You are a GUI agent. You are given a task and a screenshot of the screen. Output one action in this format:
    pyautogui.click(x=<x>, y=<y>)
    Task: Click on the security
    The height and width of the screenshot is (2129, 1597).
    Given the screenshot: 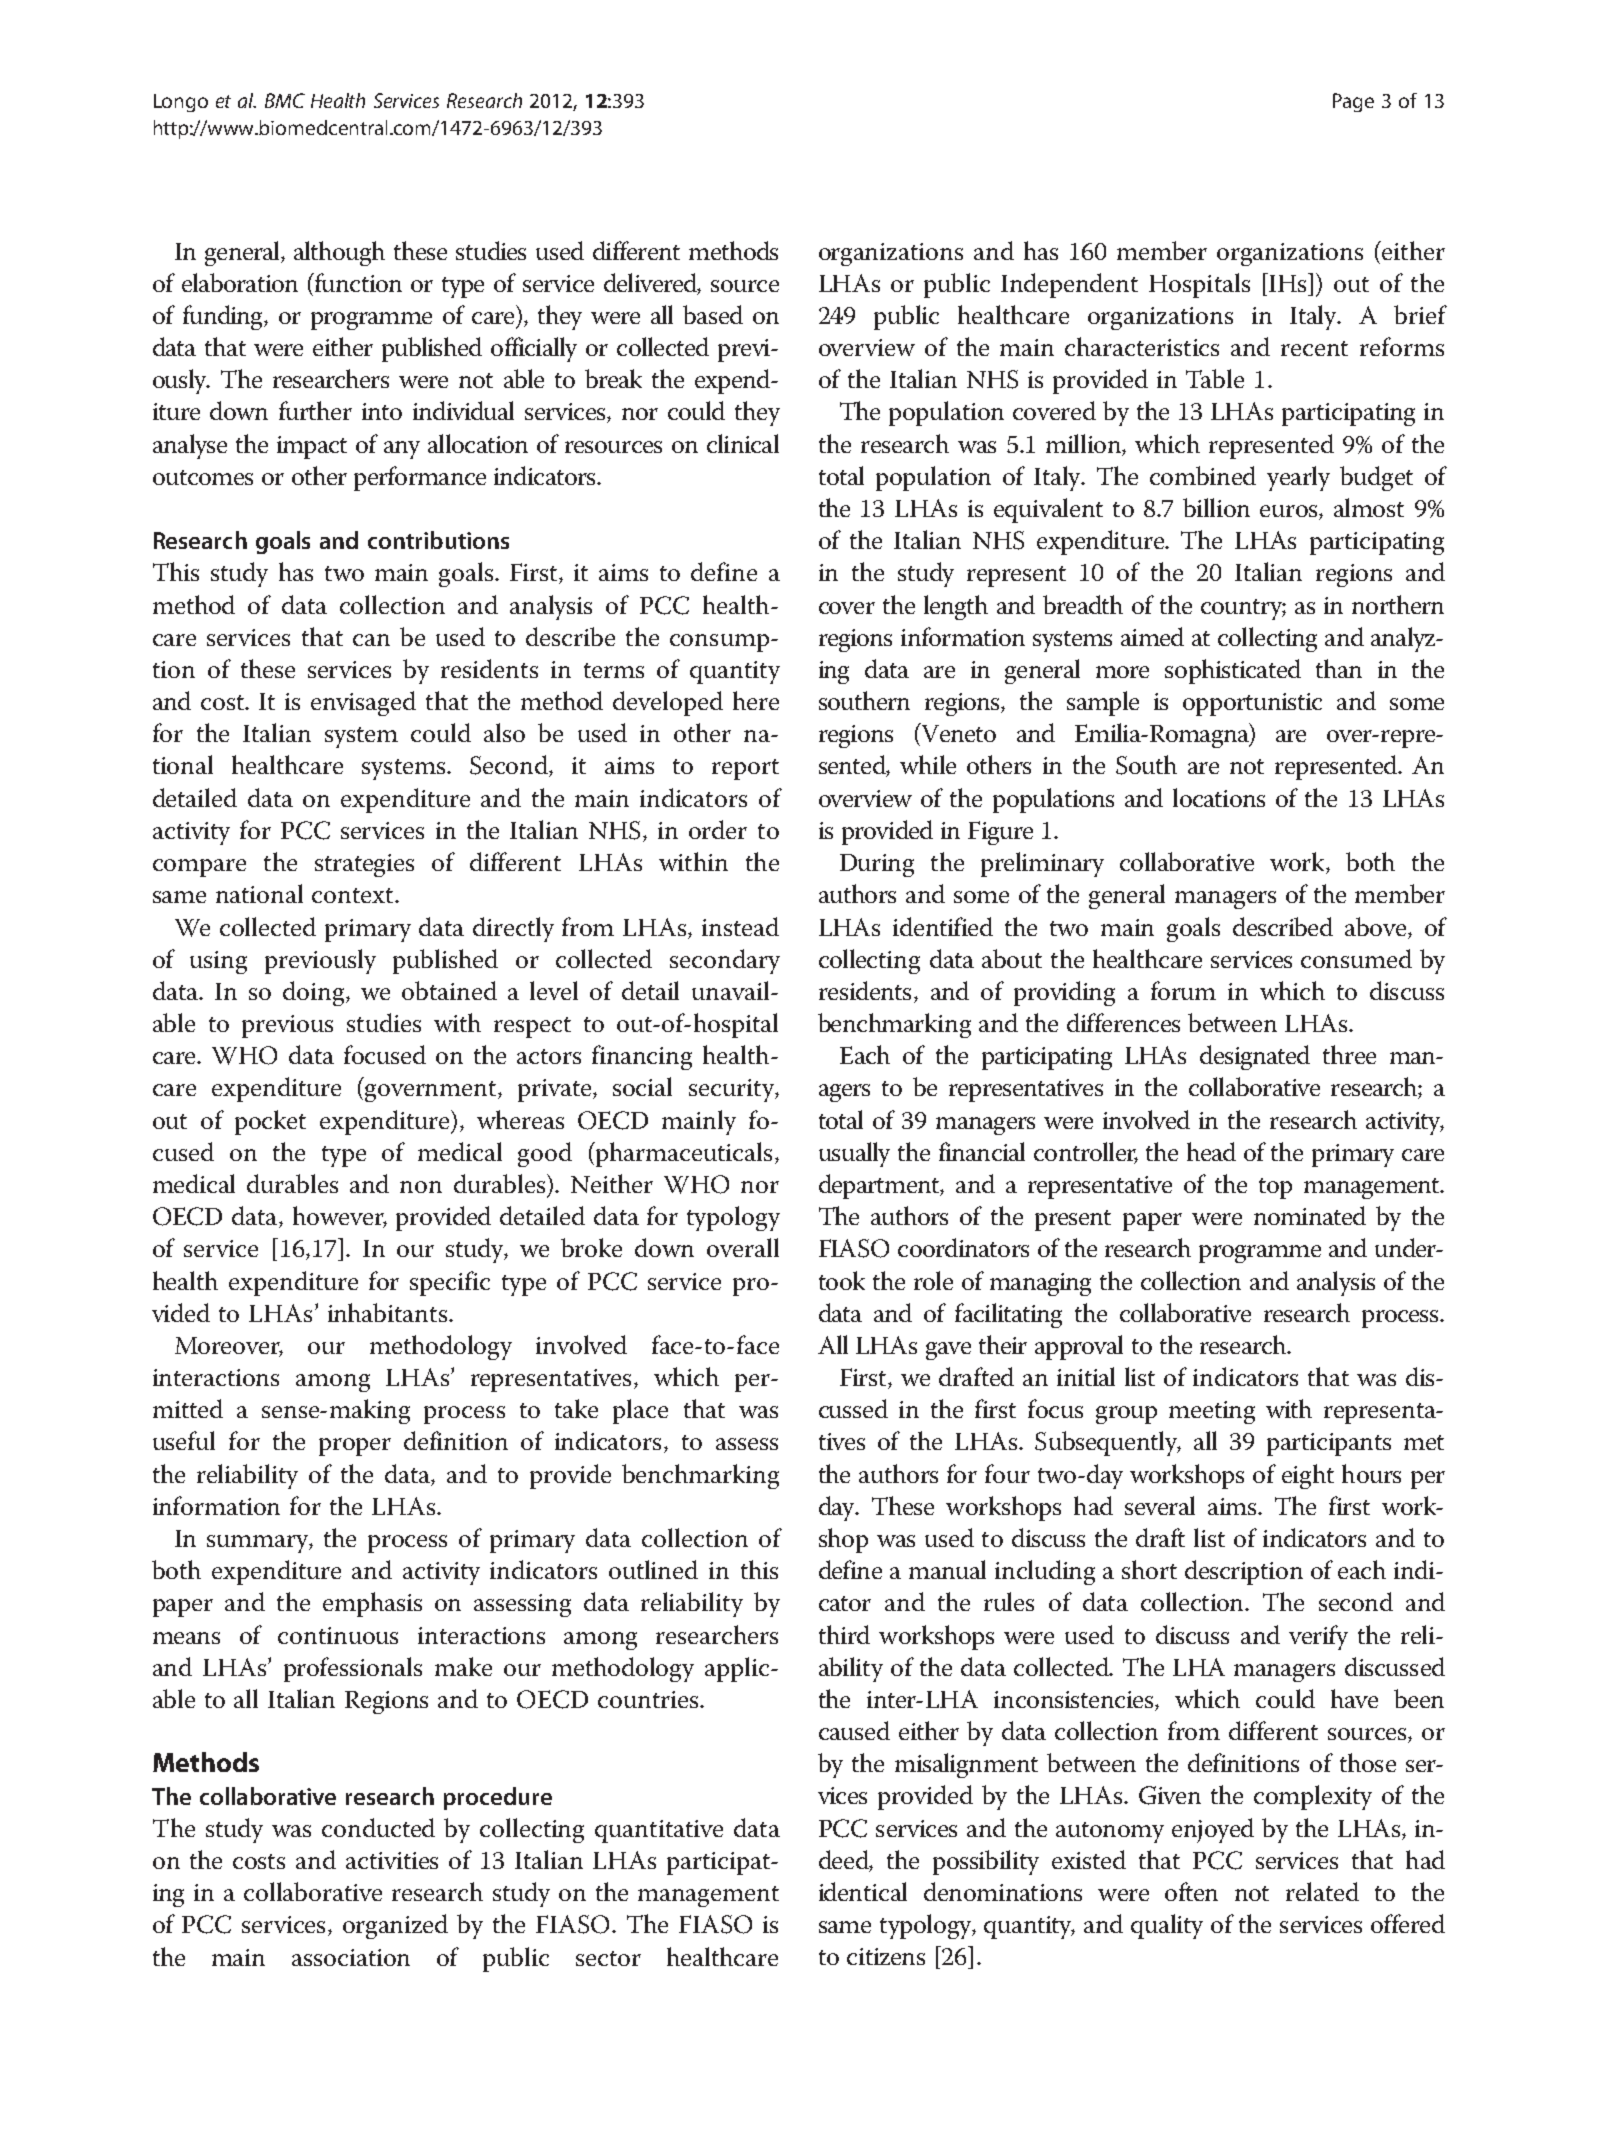 What is the action you would take?
    pyautogui.click(x=733, y=1090)
